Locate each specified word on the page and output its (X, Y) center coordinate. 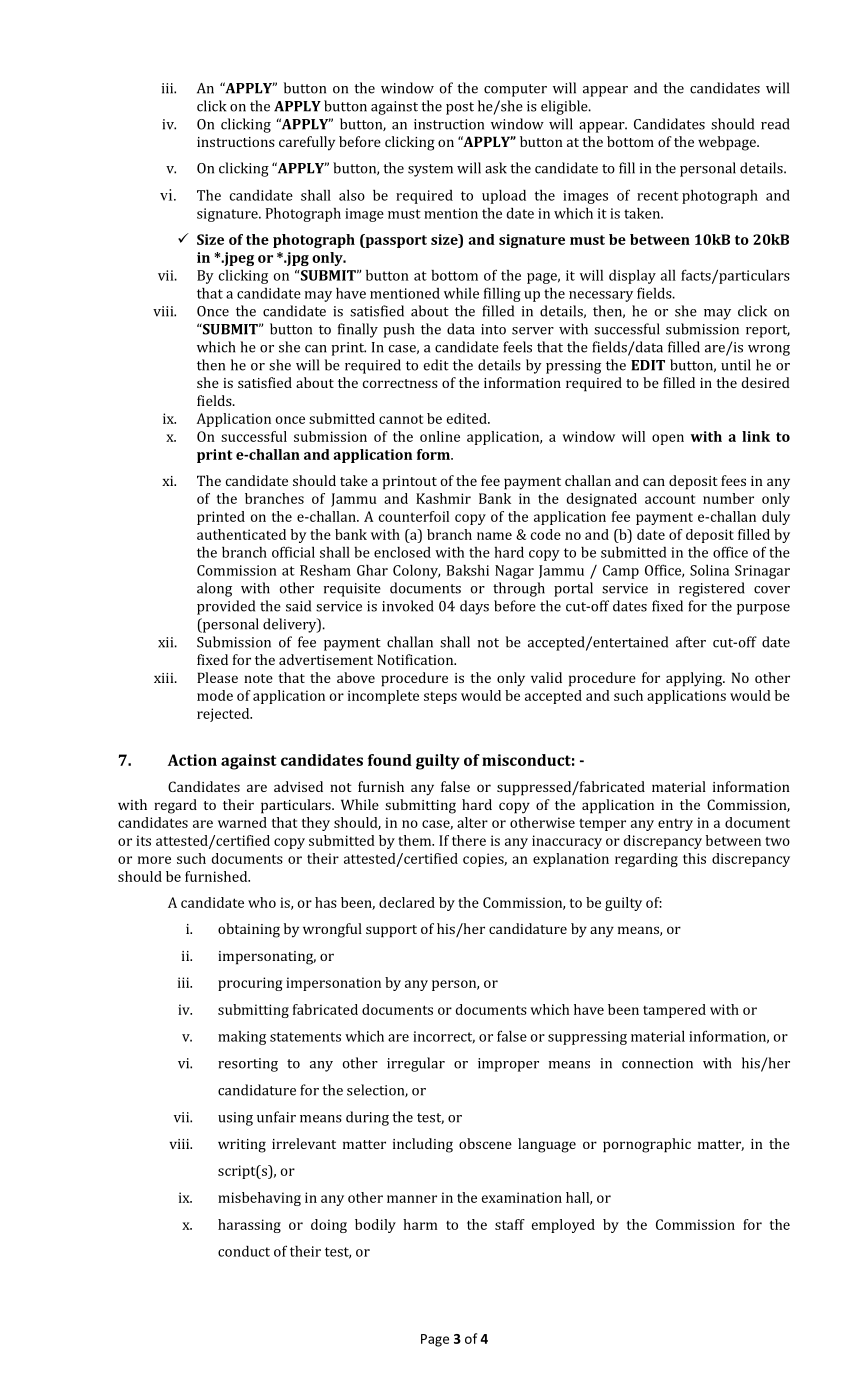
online (440, 436)
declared (407, 902)
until (736, 365)
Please (217, 677)
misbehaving (259, 1199)
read (775, 124)
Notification (416, 659)
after (691, 642)
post (460, 108)
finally (358, 330)
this (694, 858)
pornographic (647, 1145)
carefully (307, 143)
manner (412, 1199)
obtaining (249, 930)
